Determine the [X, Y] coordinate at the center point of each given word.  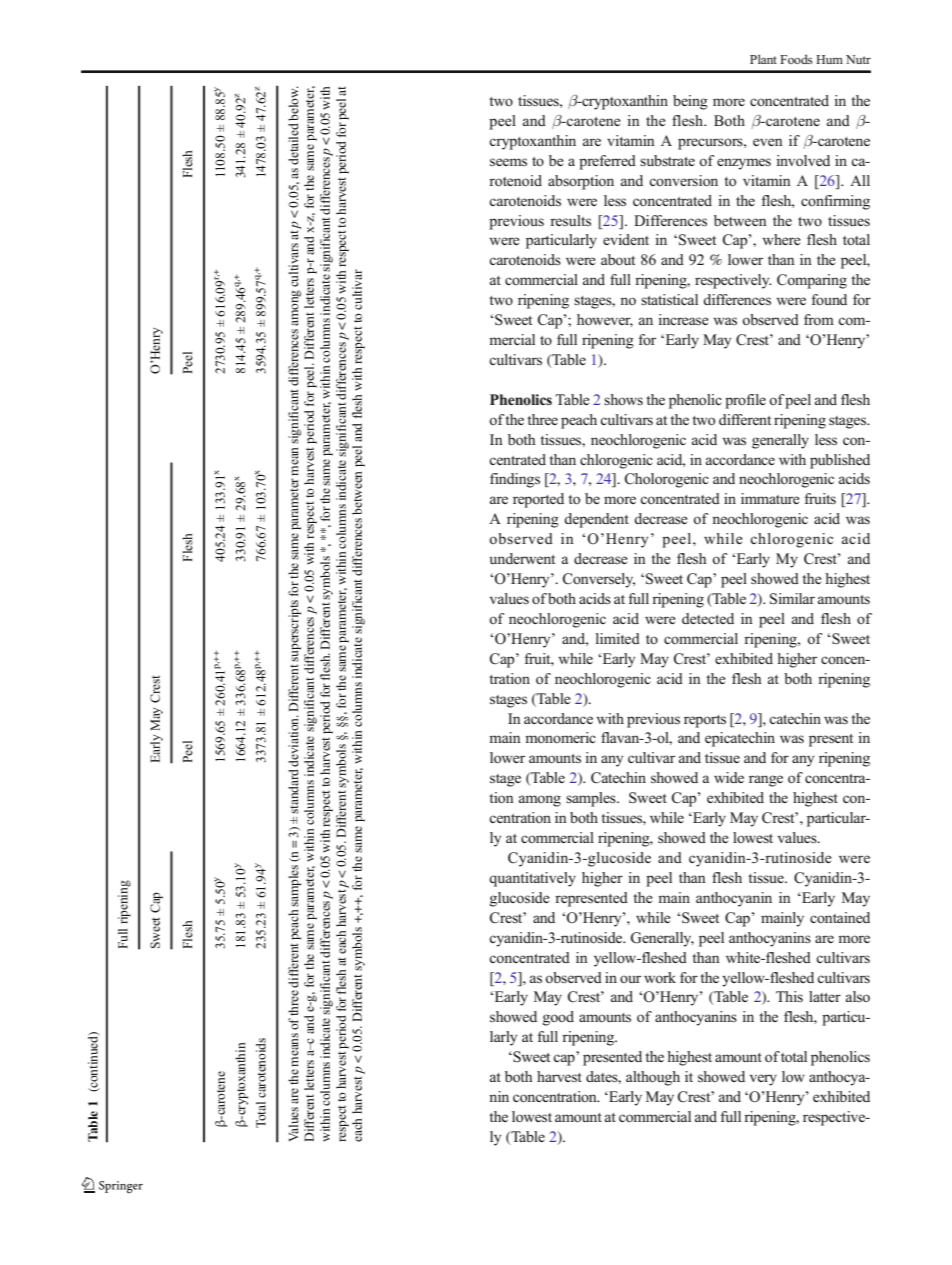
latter [825, 996]
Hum [829, 59]
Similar [792, 599]
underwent [522, 558]
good [558, 1018]
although [653, 1078]
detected [708, 618]
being [690, 102]
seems [508, 162]
